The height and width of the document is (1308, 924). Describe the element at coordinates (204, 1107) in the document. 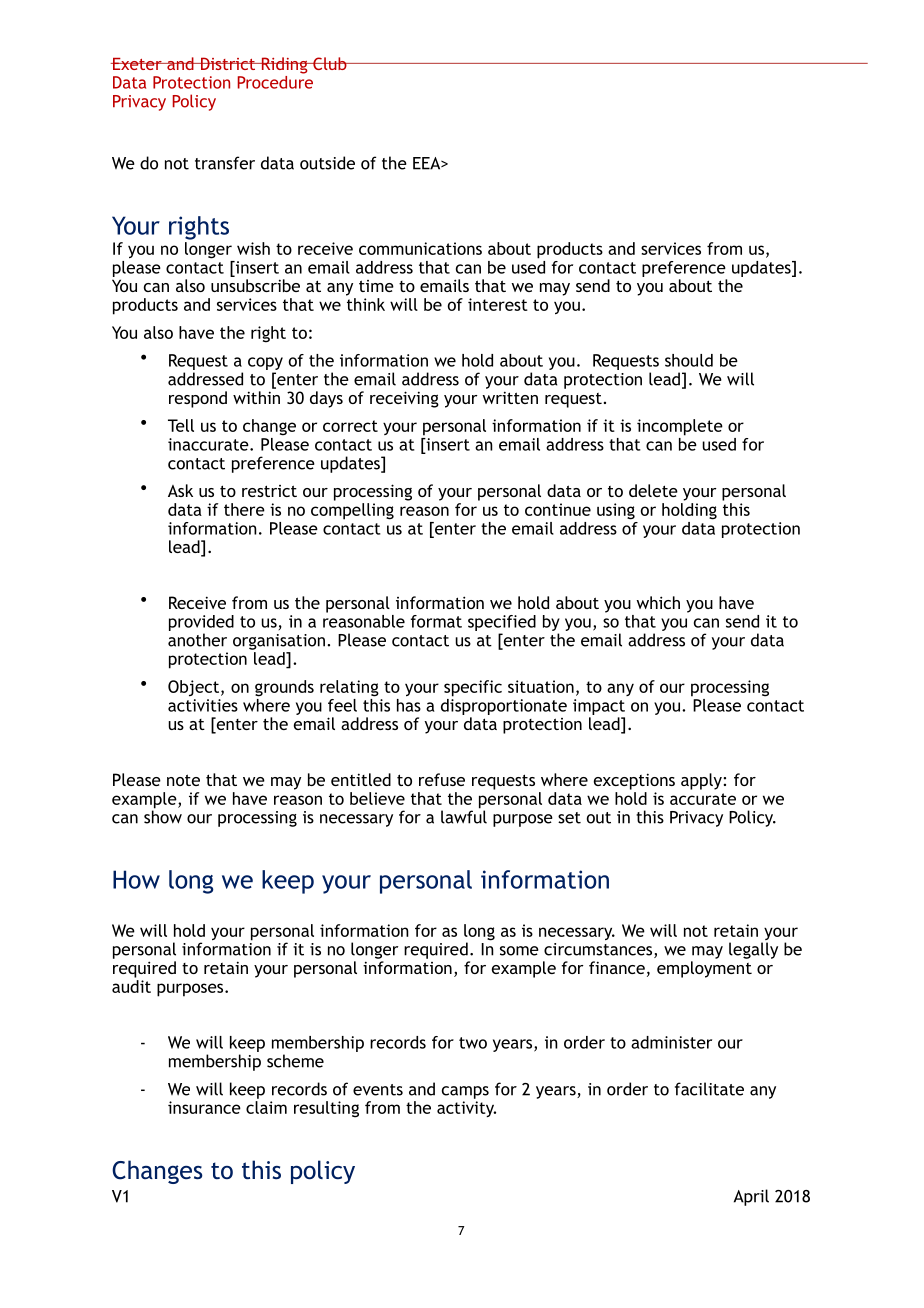

I see `insurance` at that location.
